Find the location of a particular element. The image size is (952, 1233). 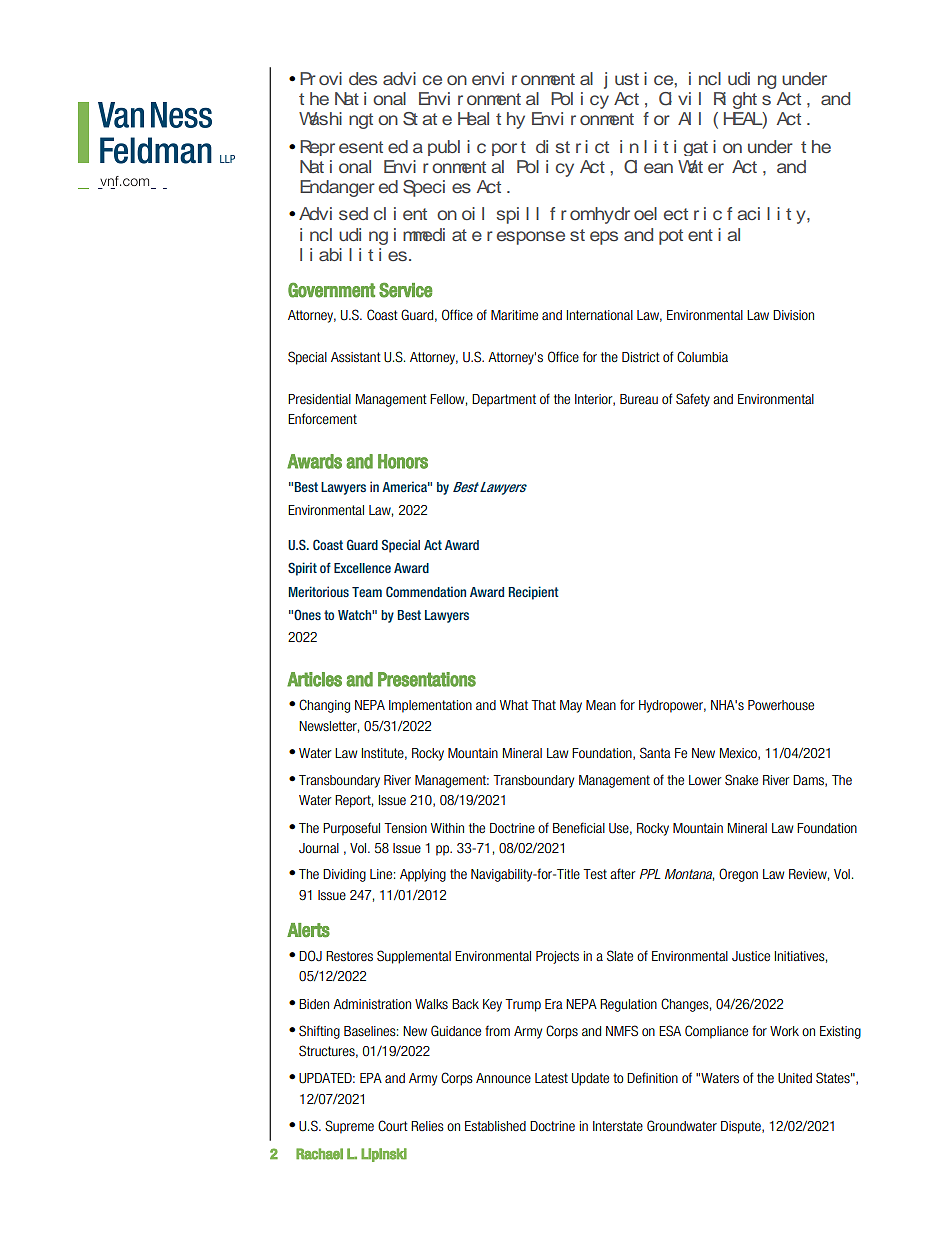

Team is located at coordinates (367, 592).
